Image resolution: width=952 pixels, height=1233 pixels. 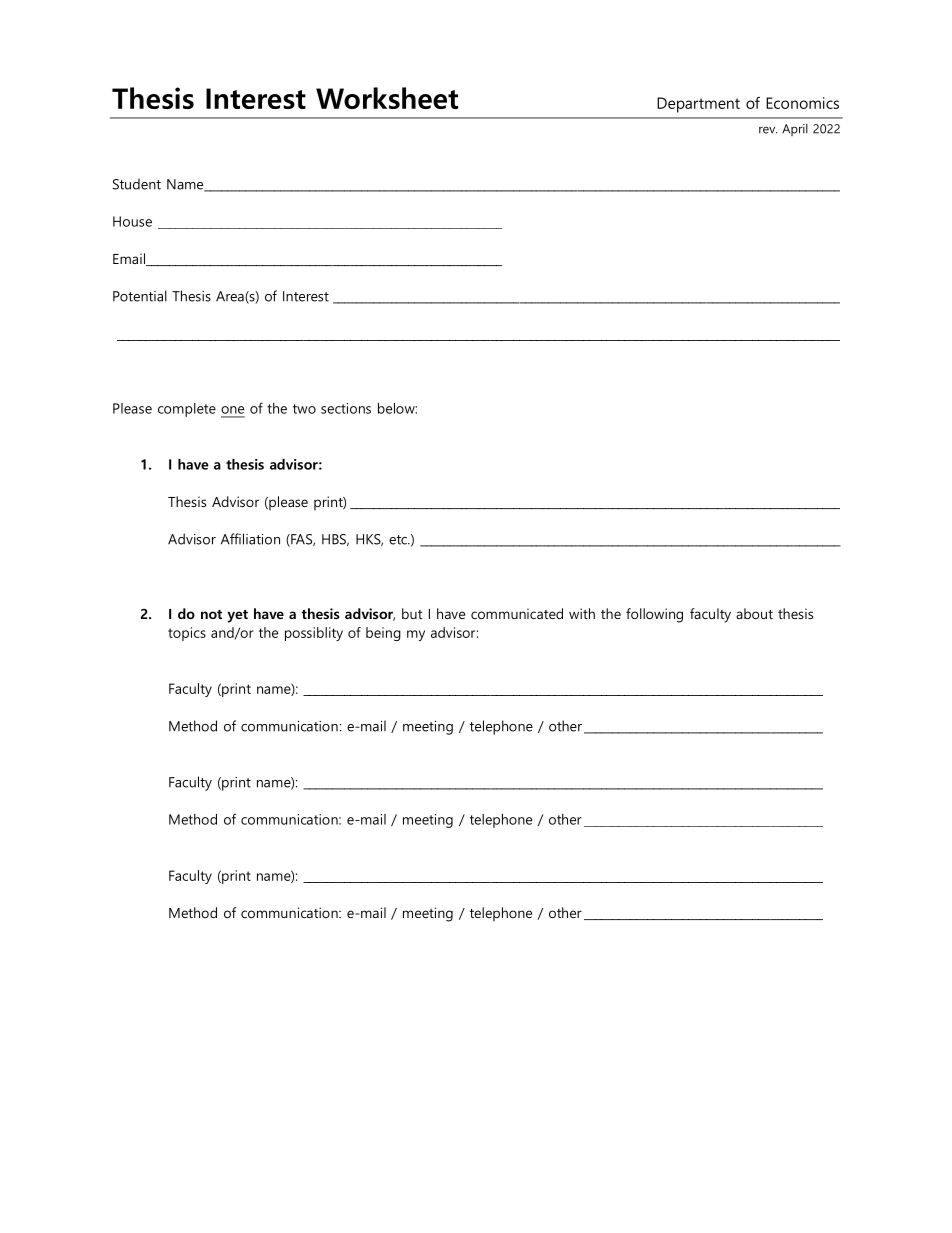 What do you see at coordinates (187, 410) in the screenshot?
I see `complete` at bounding box center [187, 410].
